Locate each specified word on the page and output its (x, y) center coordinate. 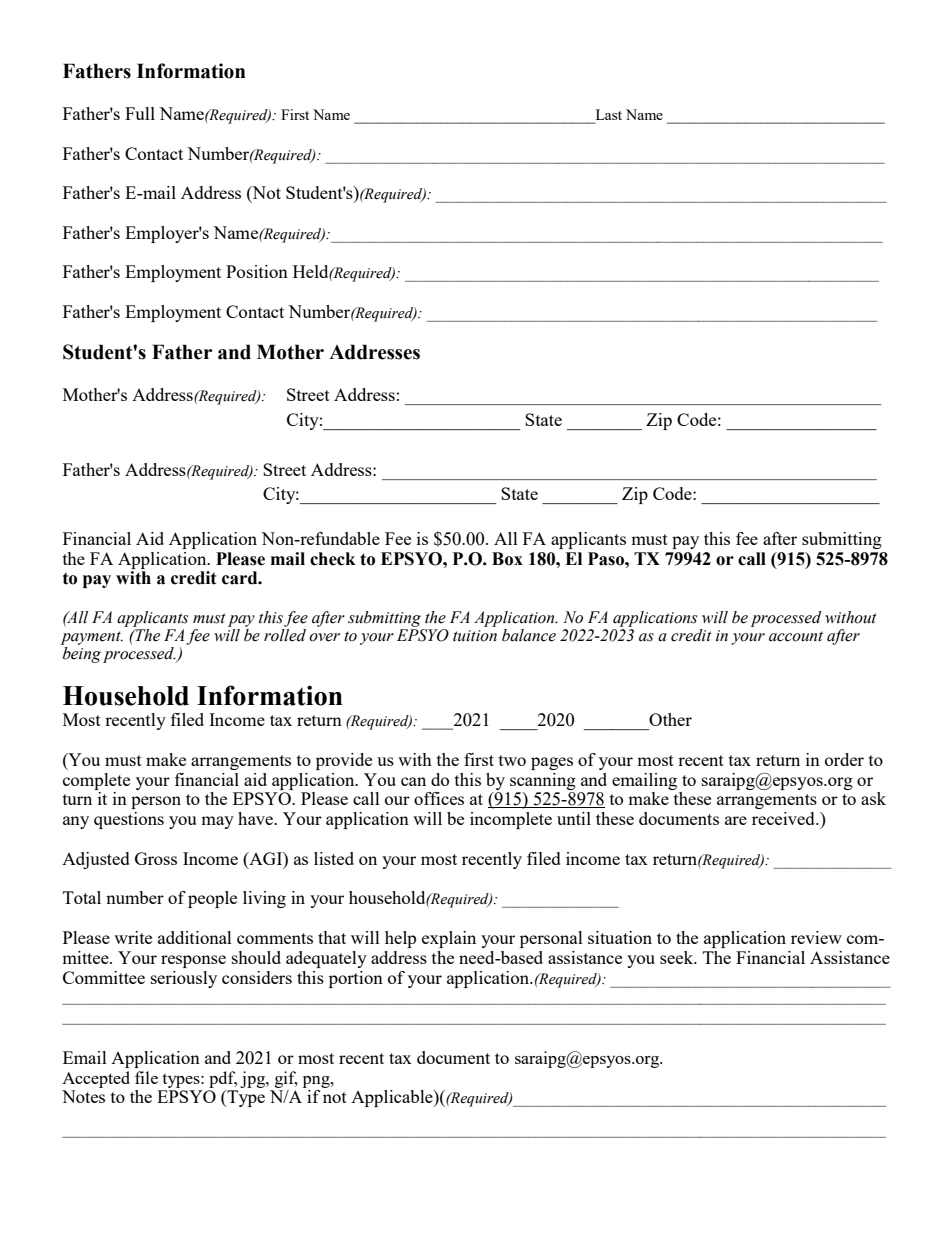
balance (529, 635)
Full (140, 113)
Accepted (96, 1079)
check (333, 559)
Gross (156, 858)
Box (507, 559)
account (796, 636)
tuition (475, 636)
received (784, 818)
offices (439, 798)
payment (92, 638)
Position (257, 271)
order (844, 759)
